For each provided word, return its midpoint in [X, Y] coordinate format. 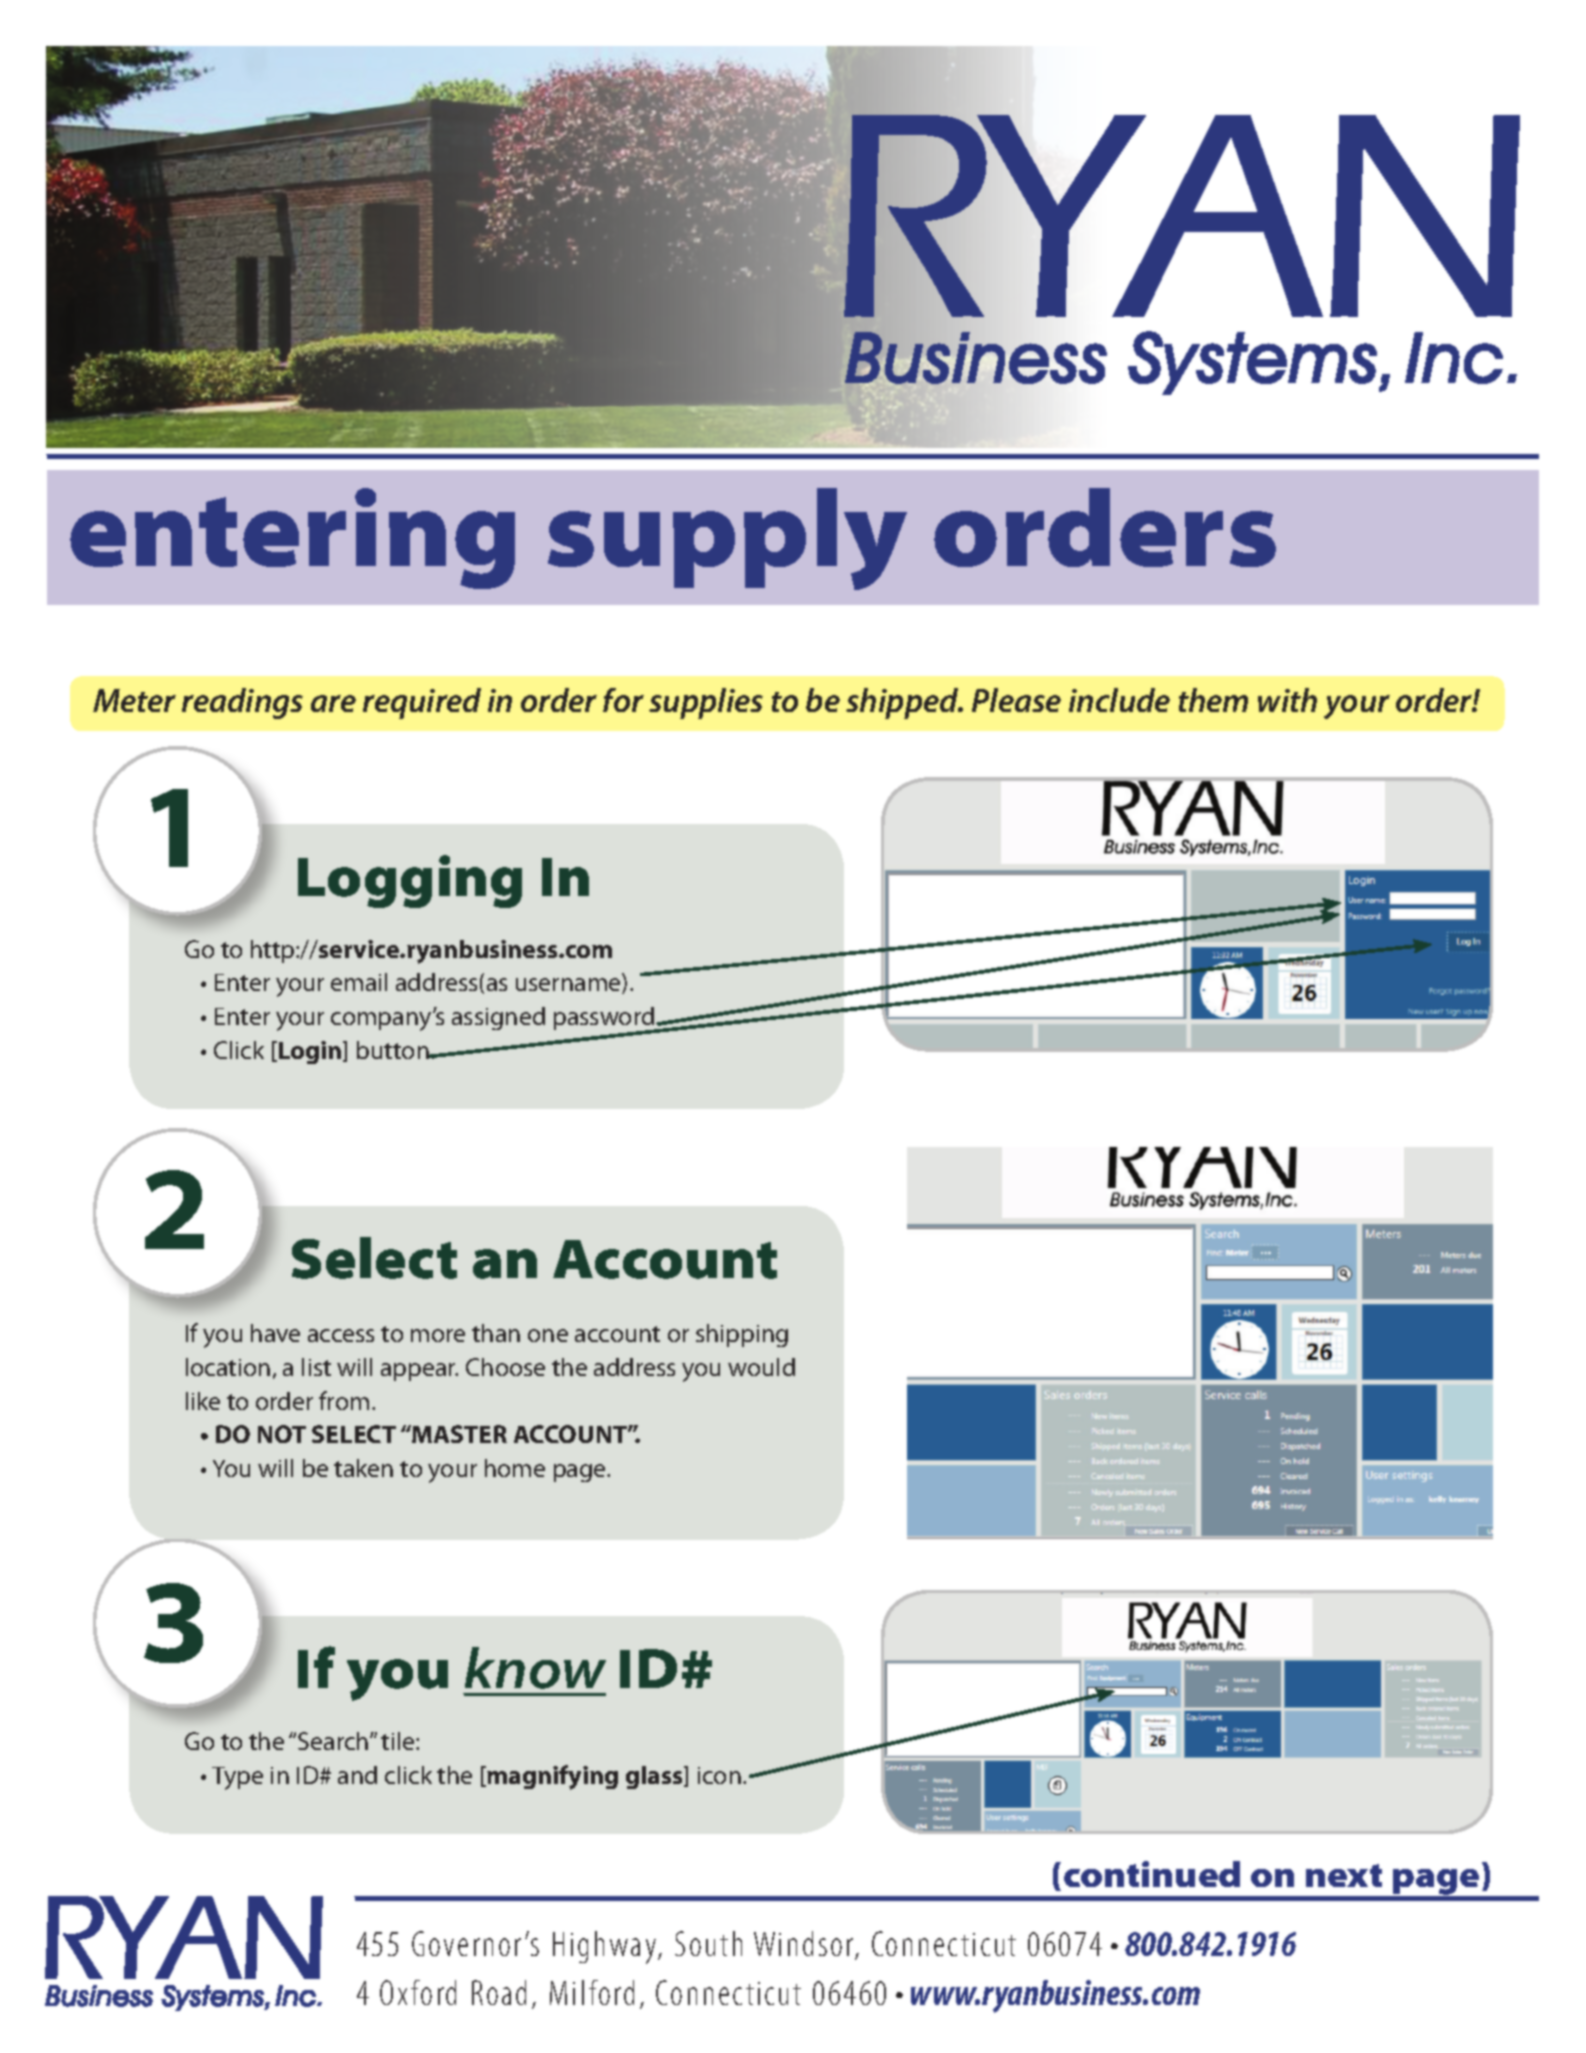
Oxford [418, 1992]
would [761, 1367]
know [535, 1668]
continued [1152, 1874]
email [359, 982]
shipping [742, 1335]
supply [727, 539]
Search [334, 1741]
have [275, 1333]
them [1213, 700]
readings [242, 703]
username [569, 986]
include [1119, 700]
